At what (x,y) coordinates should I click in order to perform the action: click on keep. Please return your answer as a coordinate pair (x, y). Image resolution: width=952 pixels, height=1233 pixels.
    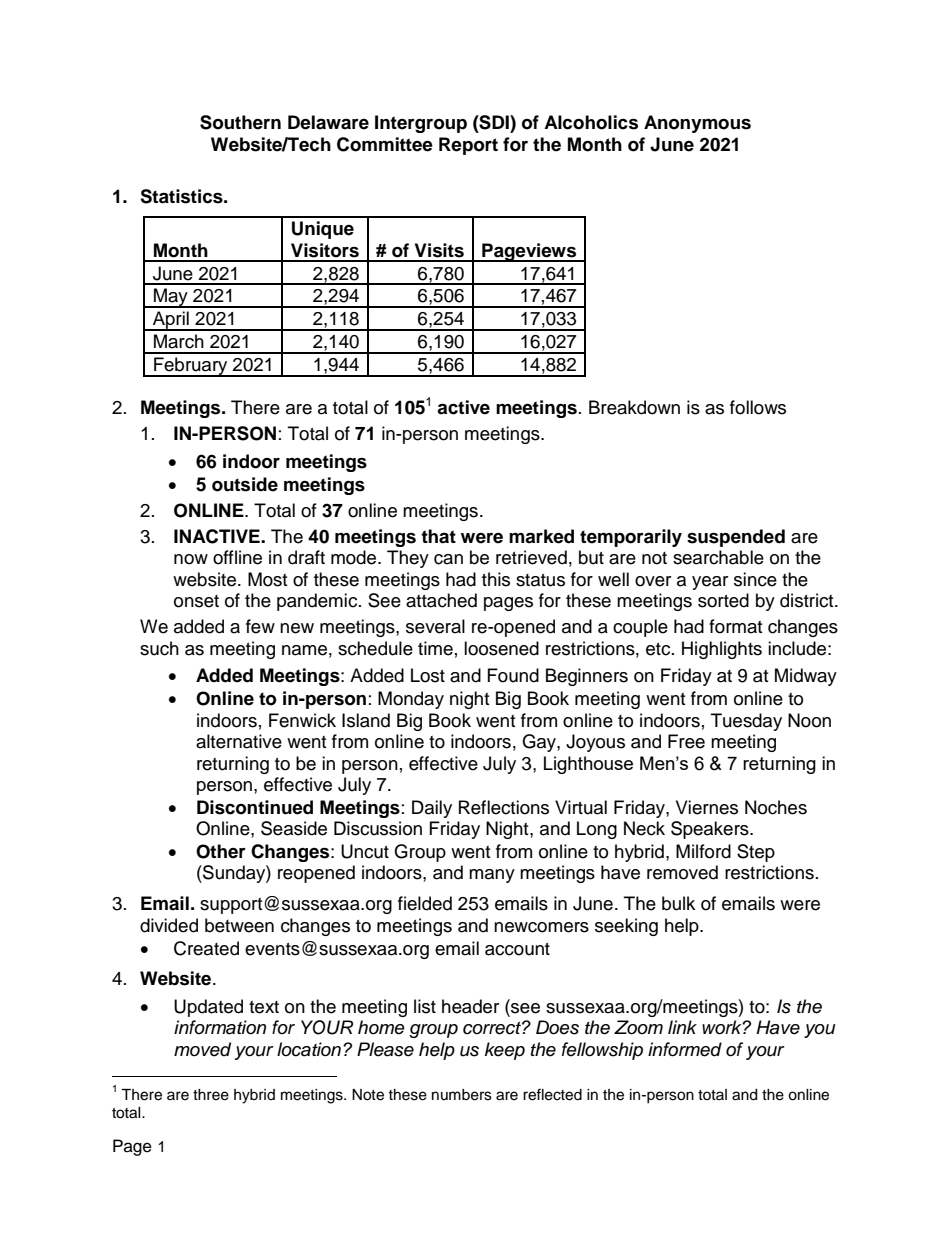
    Looking at the image, I should click on (505, 1051).
